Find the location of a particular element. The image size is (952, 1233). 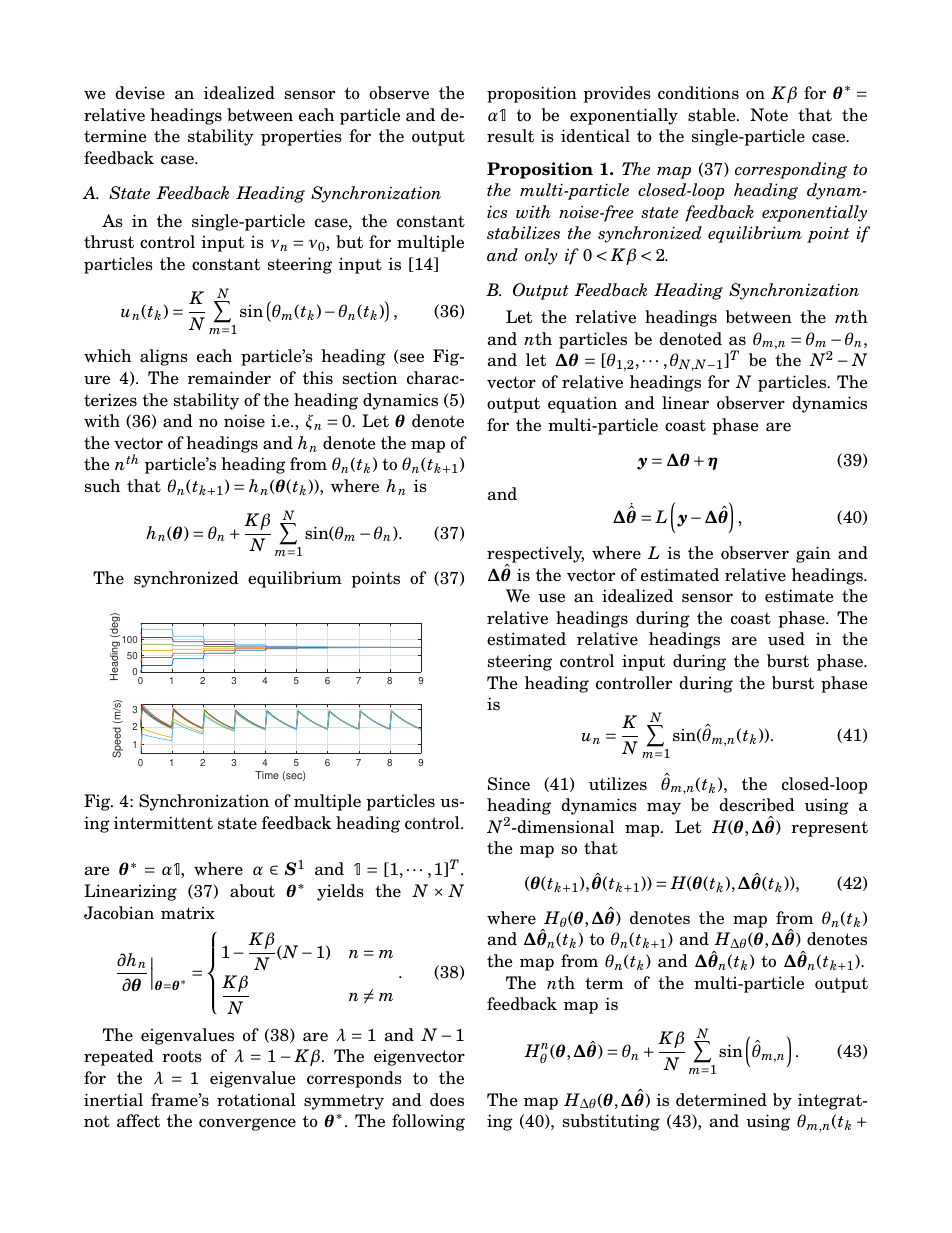

such is located at coordinates (102, 486).
